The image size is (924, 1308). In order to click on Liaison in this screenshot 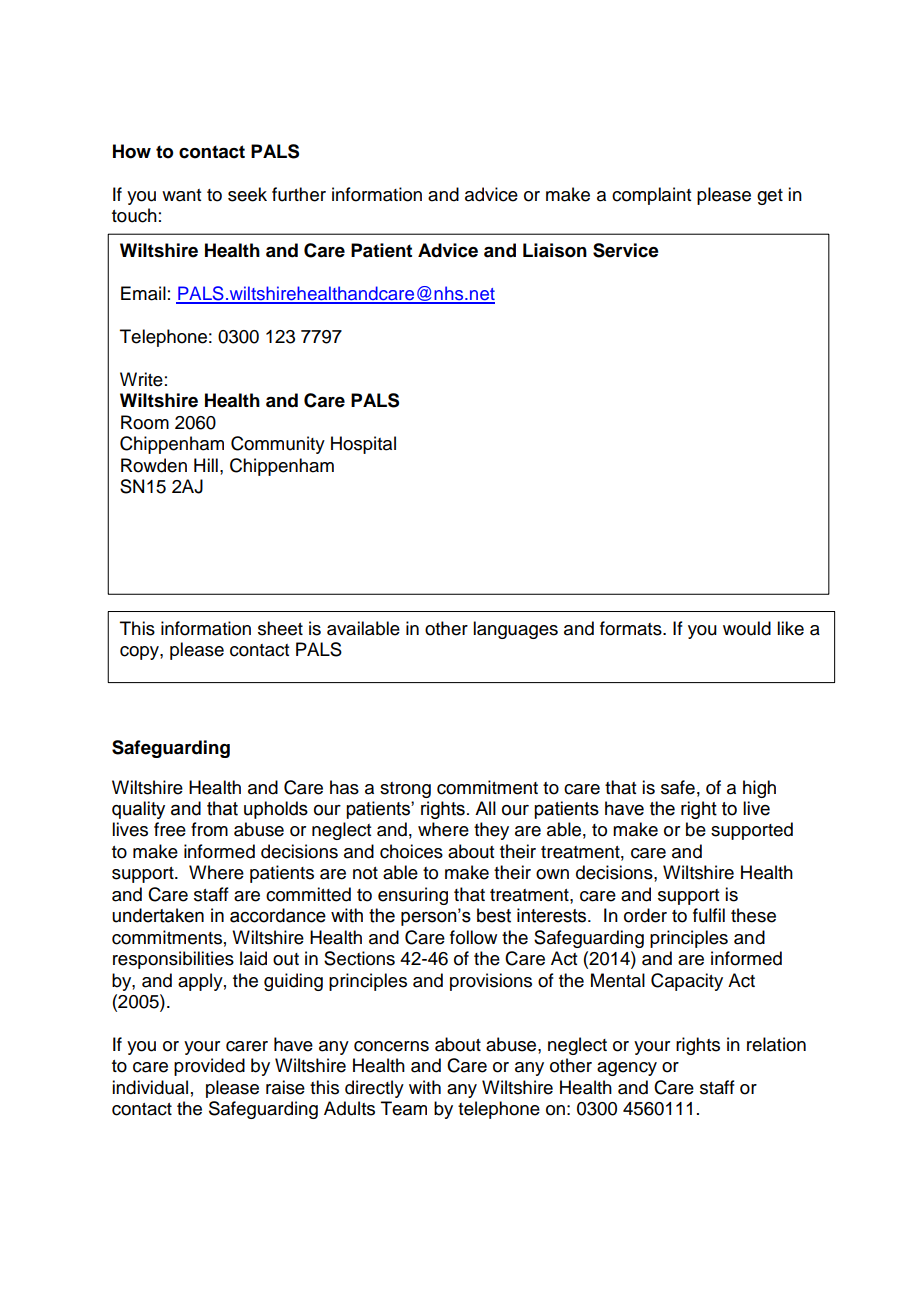, I will do `click(555, 250)`.
